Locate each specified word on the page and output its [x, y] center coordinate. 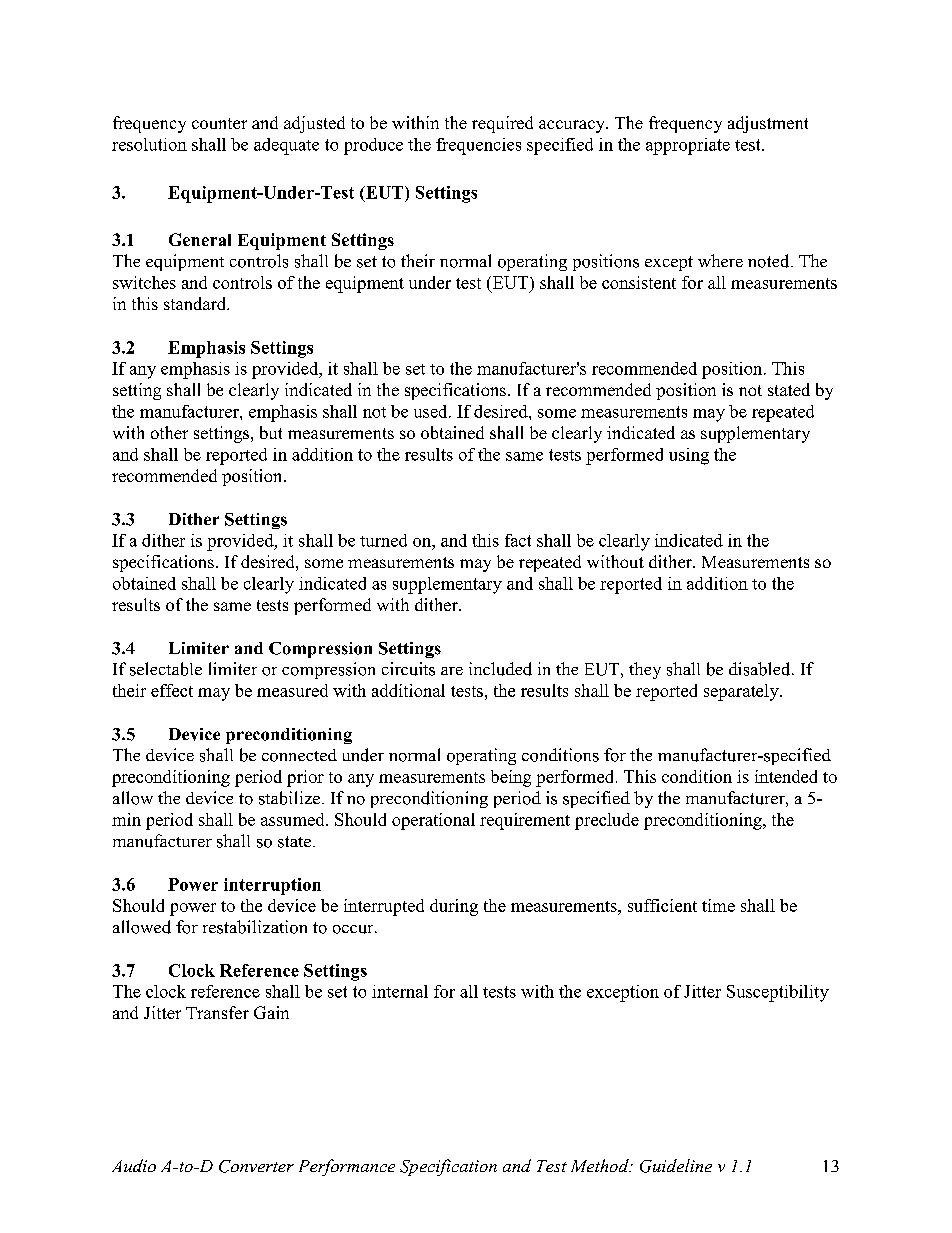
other [169, 432]
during [454, 907]
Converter [256, 1166]
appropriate [688, 146]
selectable [166, 669]
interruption [272, 886]
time [718, 905]
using [689, 456]
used [432, 411]
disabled [761, 669]
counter [219, 123]
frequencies [478, 146]
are [452, 671]
